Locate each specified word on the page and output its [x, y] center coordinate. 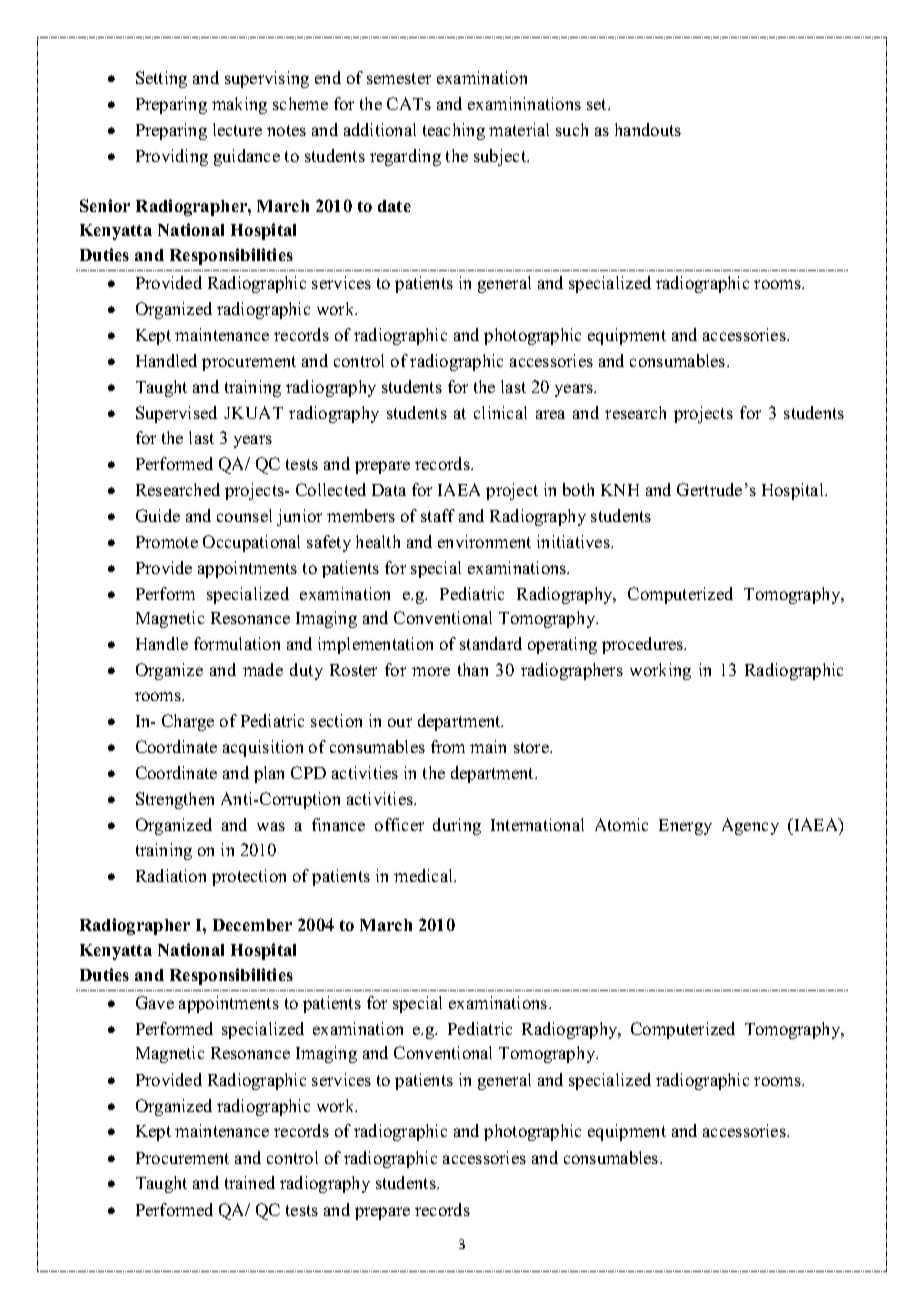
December [252, 925]
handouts [648, 129]
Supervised [176, 414]
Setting [161, 79]
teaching [454, 131]
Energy [685, 827]
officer [399, 824]
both [578, 489]
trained [250, 1182]
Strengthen [175, 800]
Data [389, 490]
